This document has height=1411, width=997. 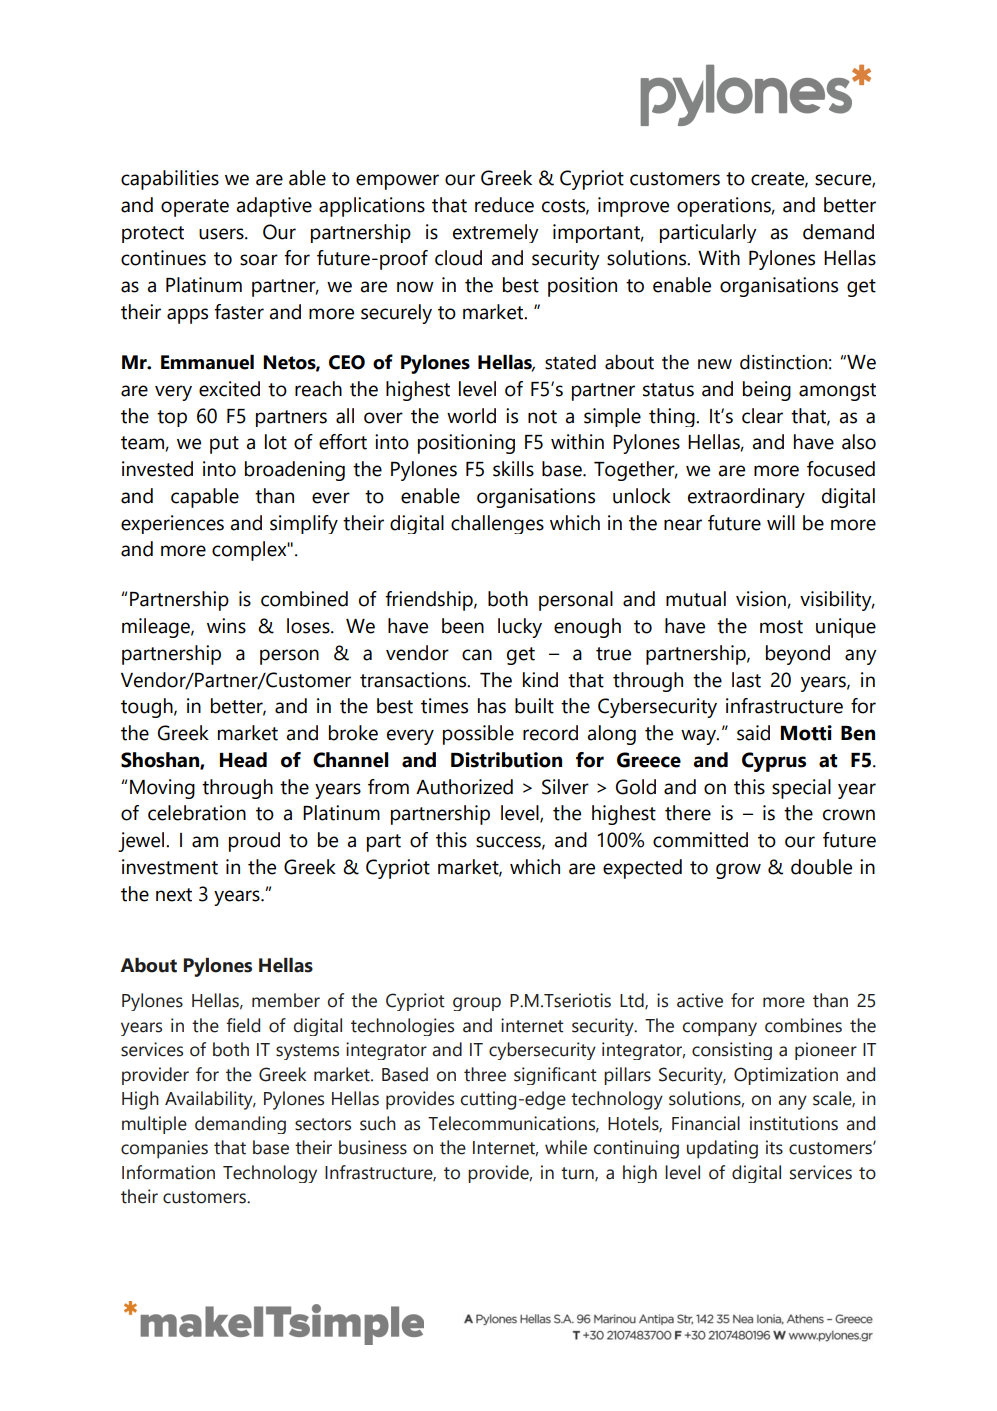 I want to click on special, so click(x=801, y=789).
